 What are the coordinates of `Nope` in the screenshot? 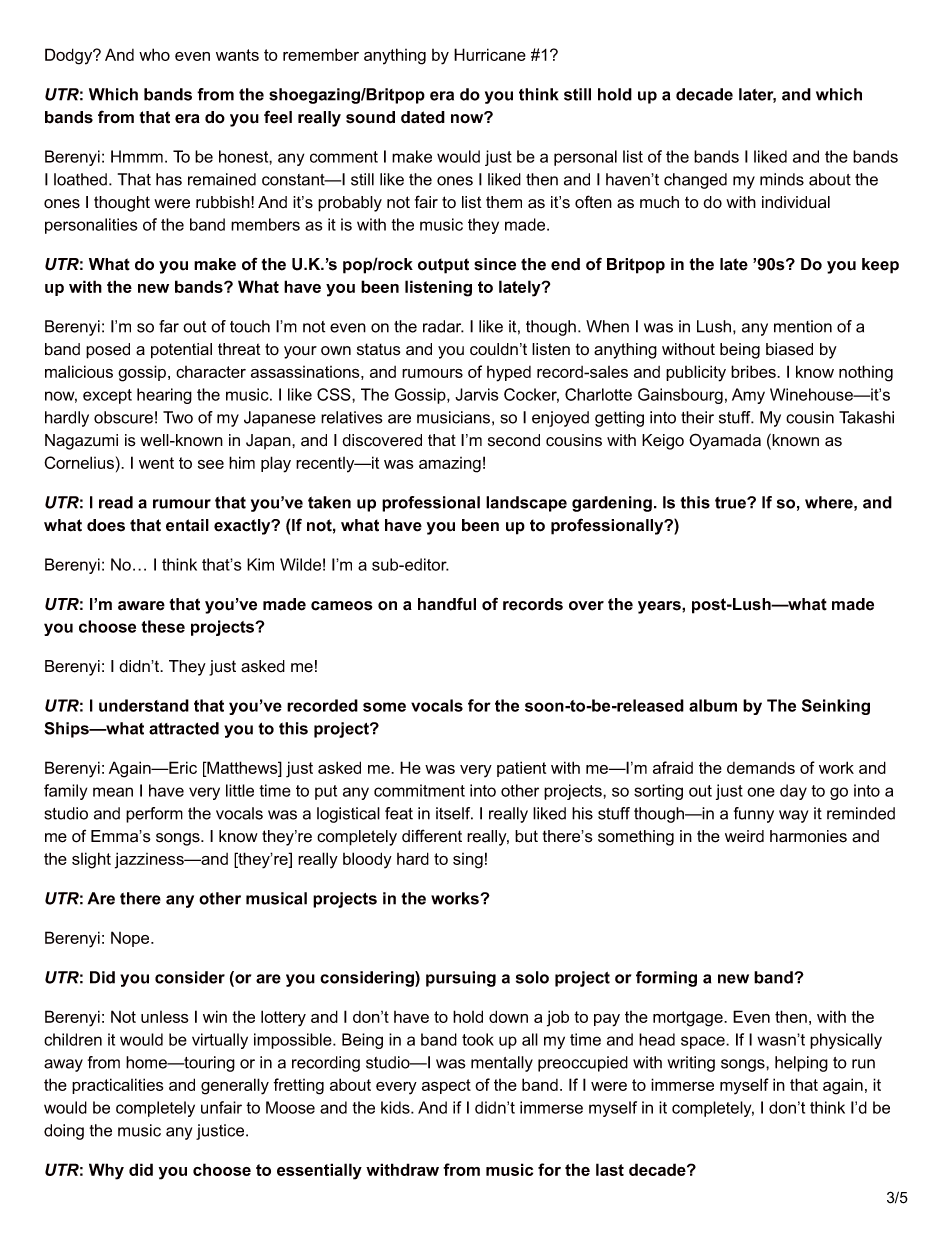 It's located at (131, 939).
